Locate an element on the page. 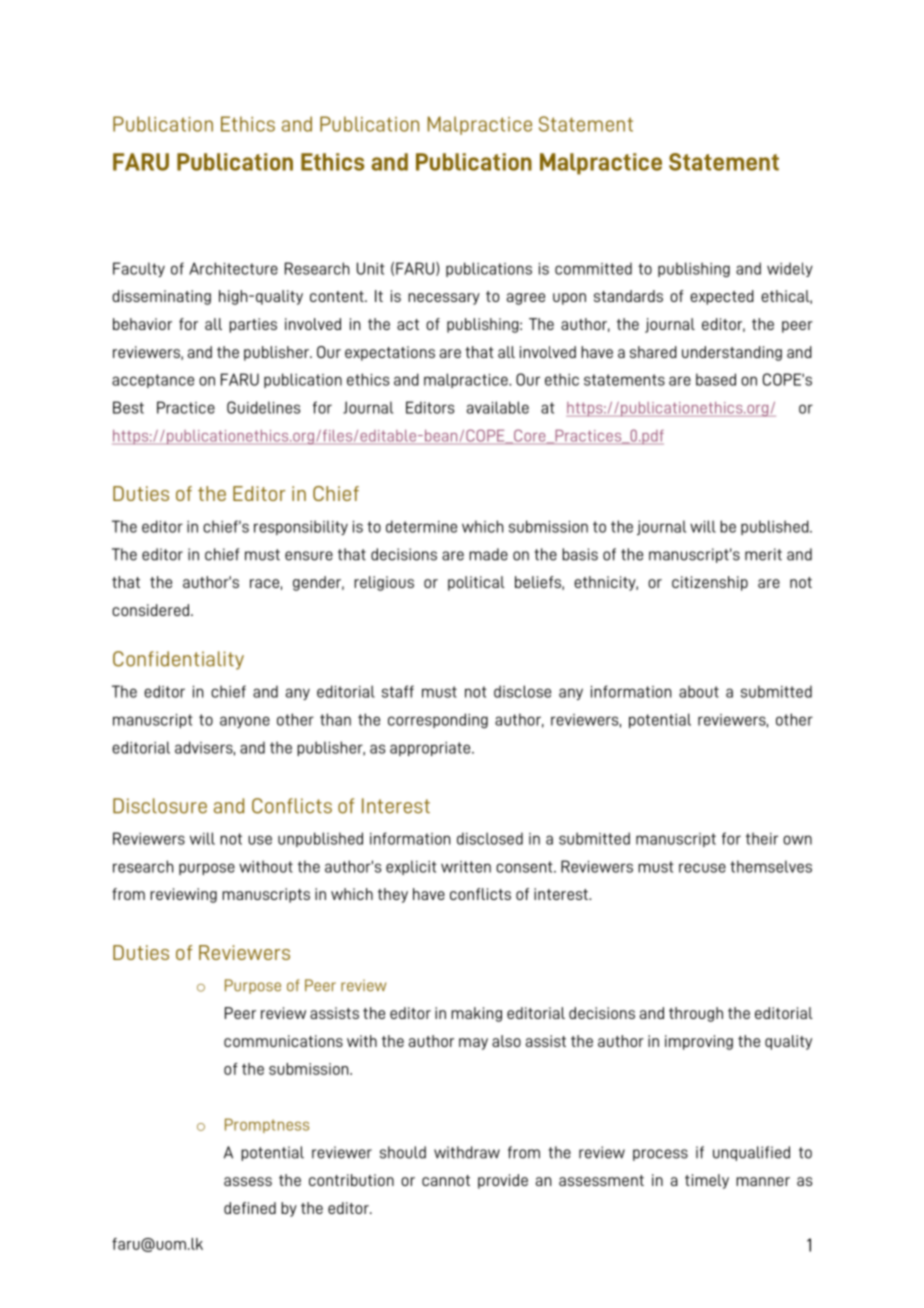 This image has width=924, height=1308. considered is located at coordinates (150, 610).
